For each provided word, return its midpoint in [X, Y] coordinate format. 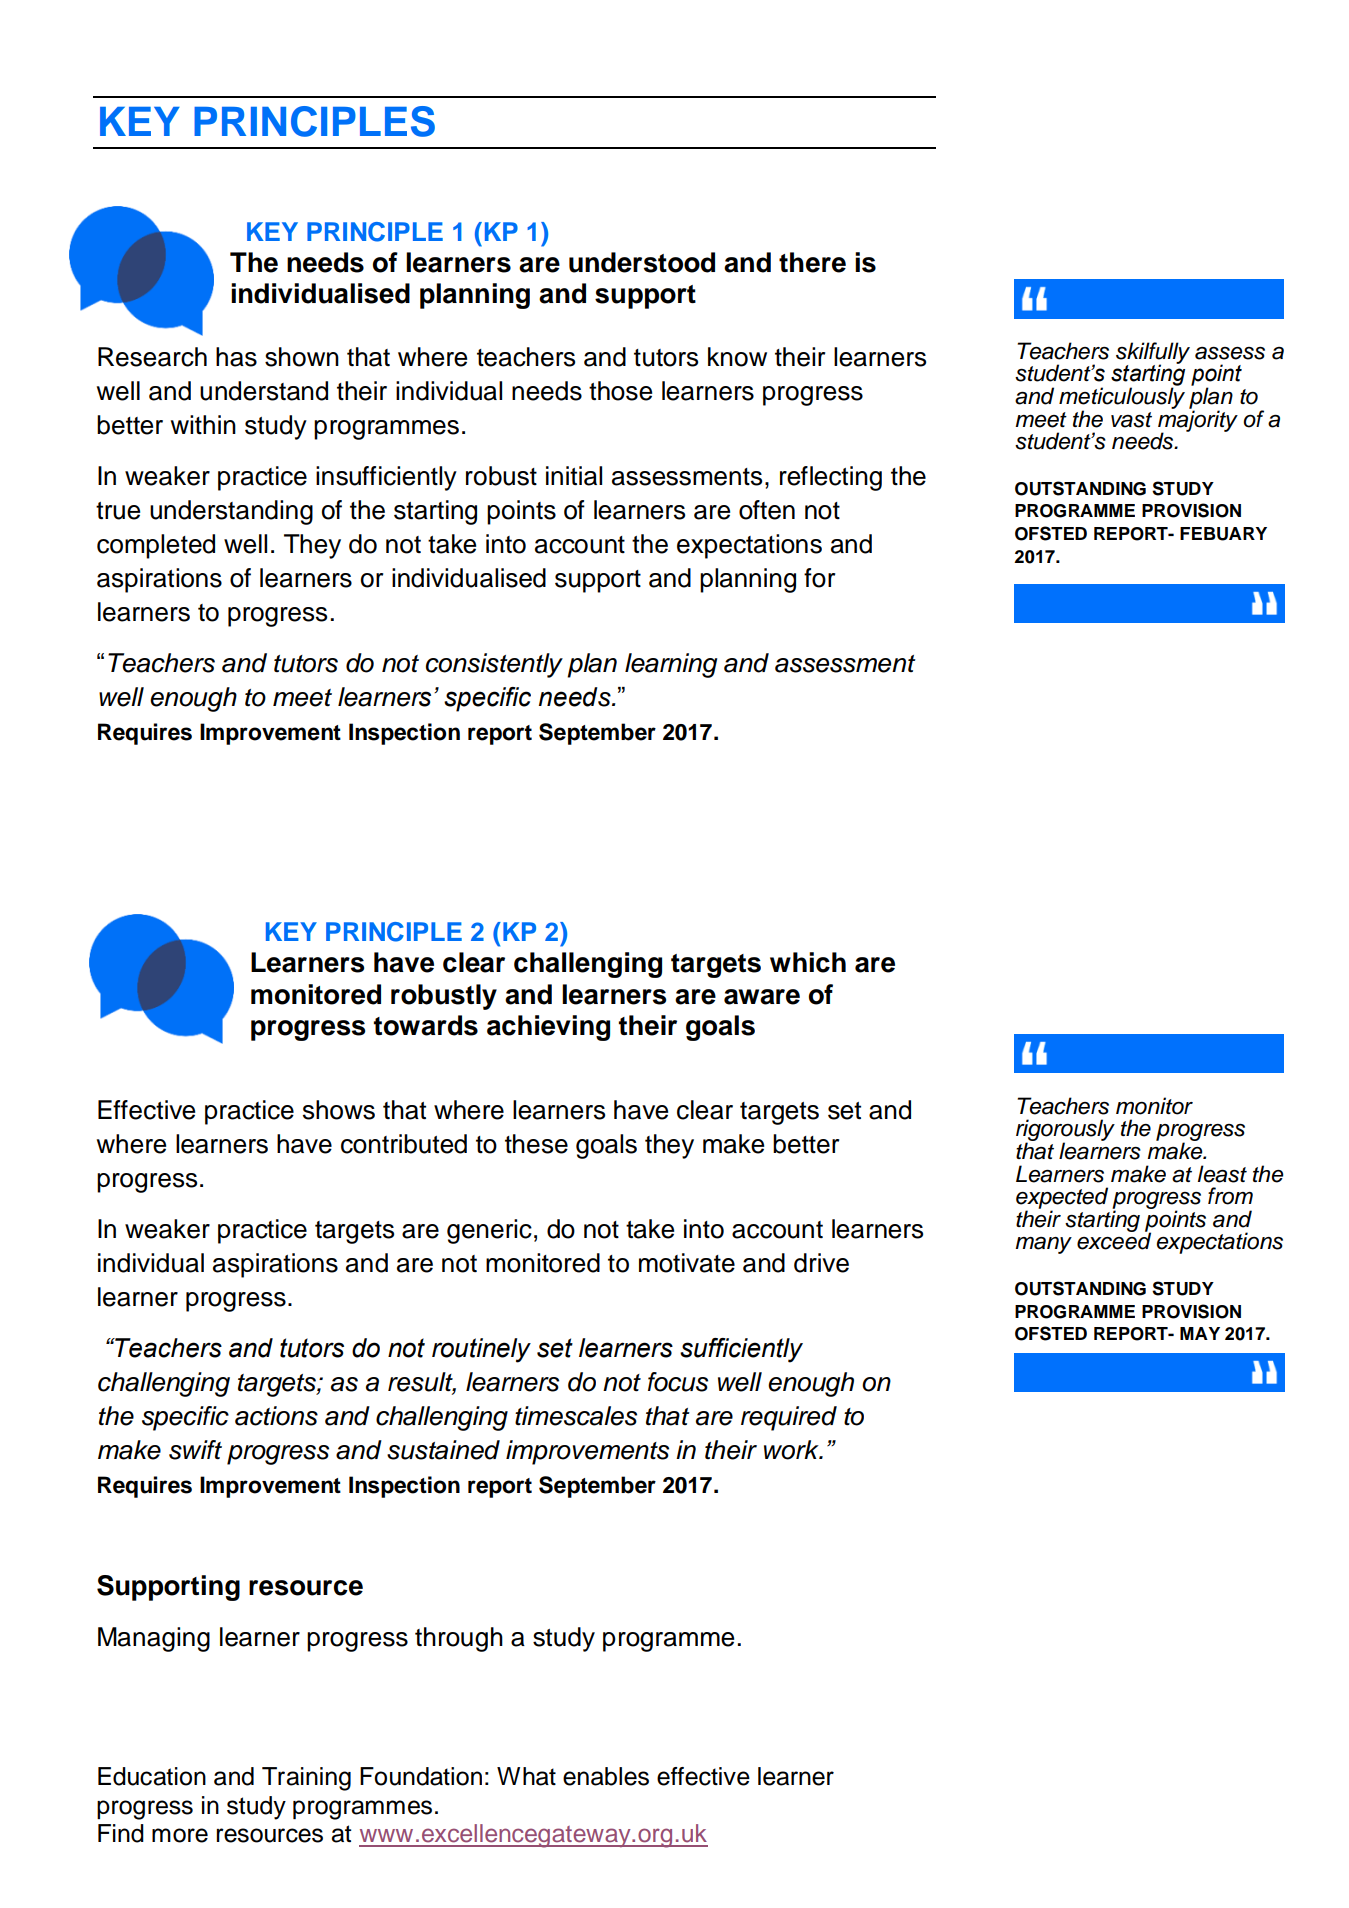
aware [762, 997]
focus [678, 1382]
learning [671, 665]
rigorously [1065, 1131]
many [1043, 1245]
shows [339, 1110]
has [236, 357]
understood [642, 262]
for [819, 578]
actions [276, 1416]
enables [606, 1776]
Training [306, 1779]
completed [156, 546]
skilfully [1153, 354]
